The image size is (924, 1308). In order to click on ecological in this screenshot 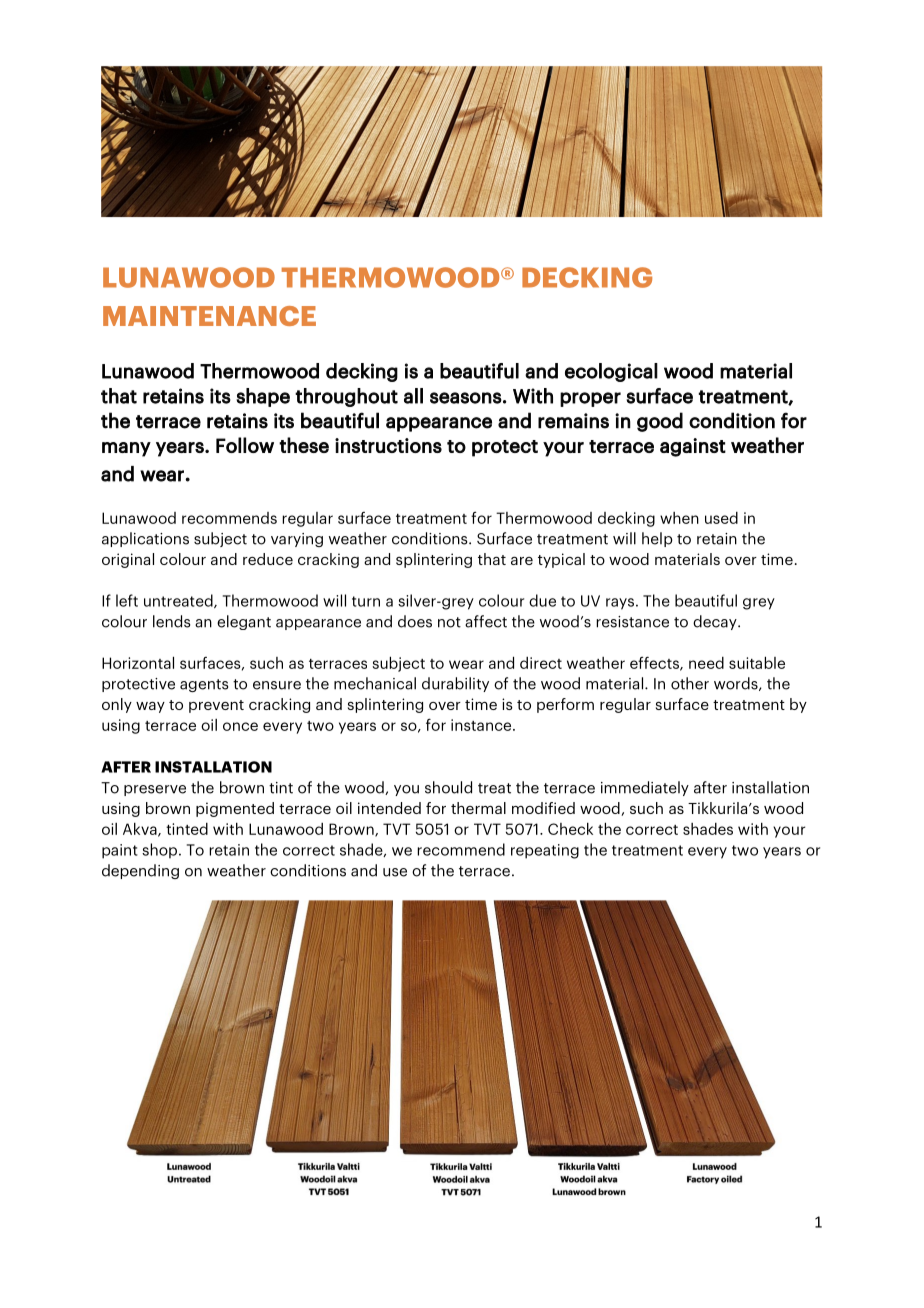, I will do `click(611, 372)`.
